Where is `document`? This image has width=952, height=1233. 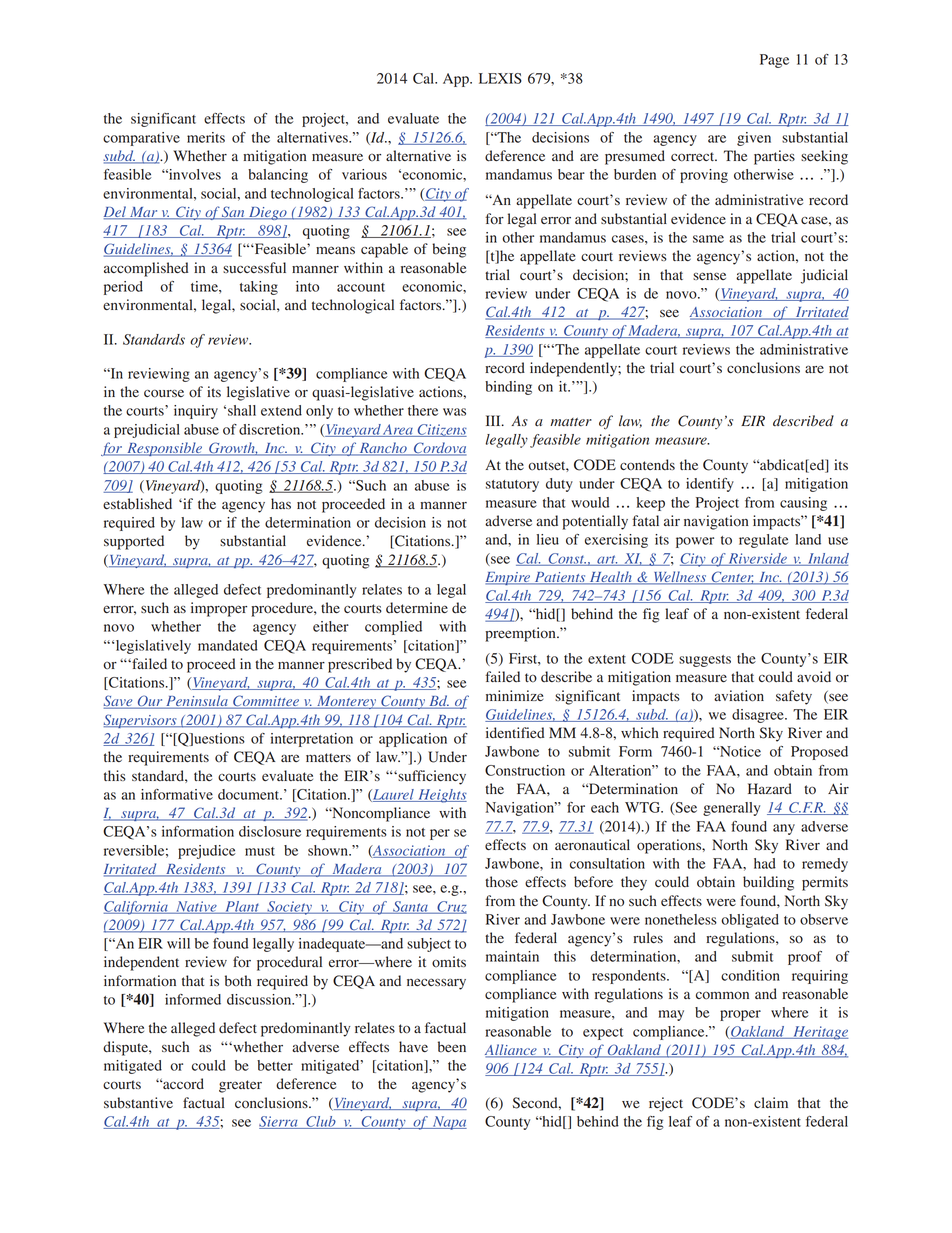
document is located at coordinates (250, 794).
